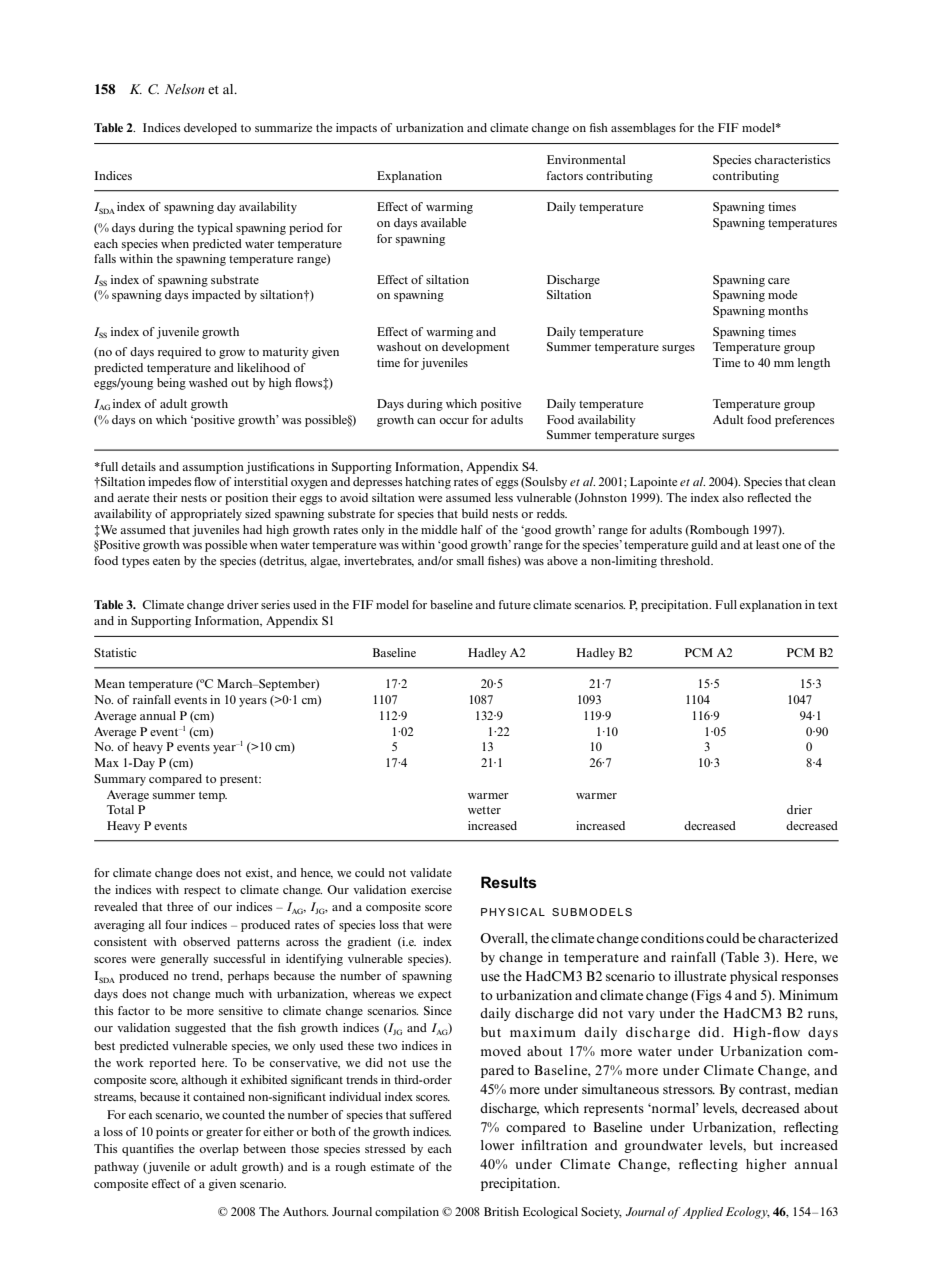  I want to click on lower, so click(497, 1145).
